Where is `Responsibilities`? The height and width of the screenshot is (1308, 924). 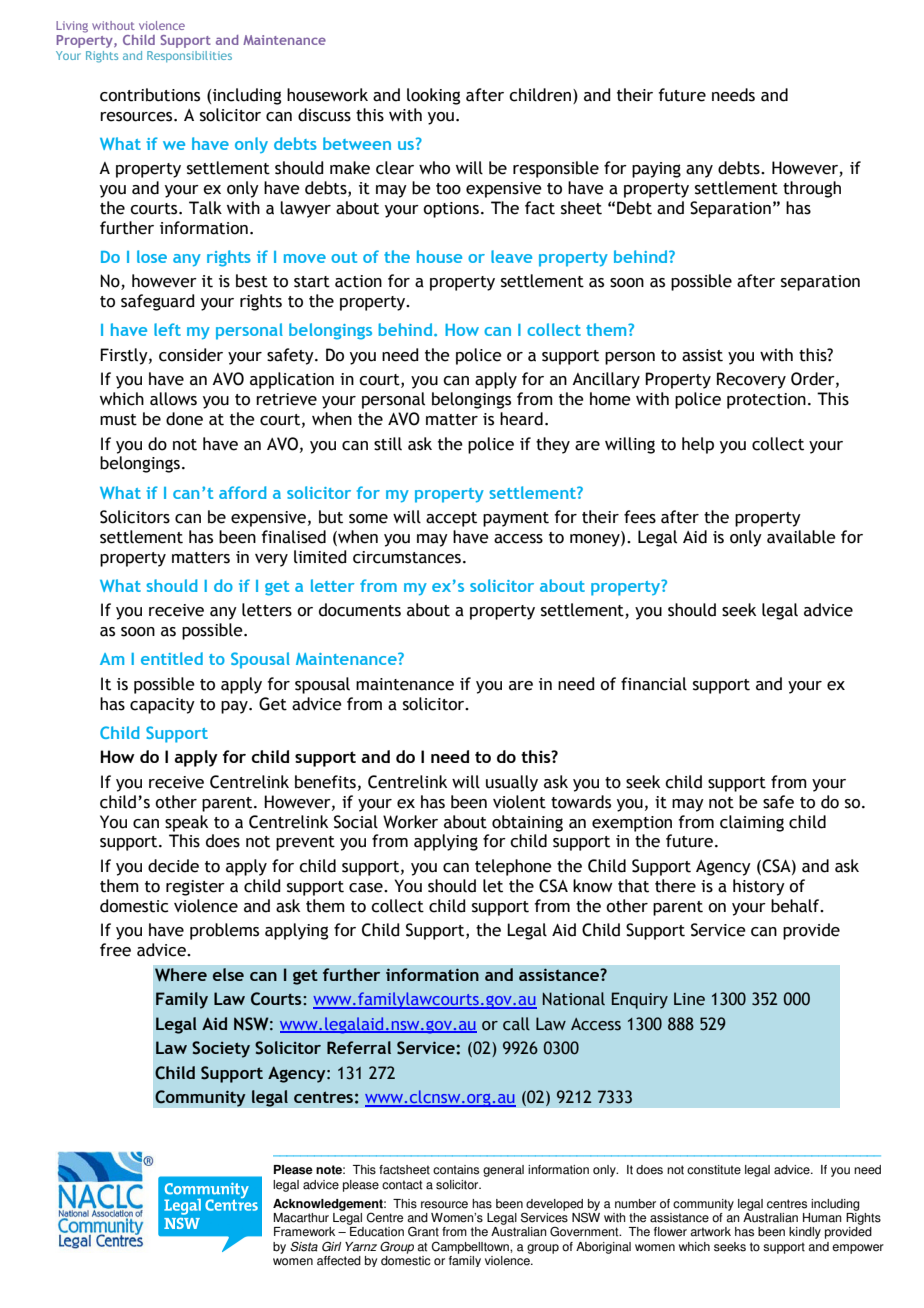
Responsibilities is located at coordinates (189, 56).
